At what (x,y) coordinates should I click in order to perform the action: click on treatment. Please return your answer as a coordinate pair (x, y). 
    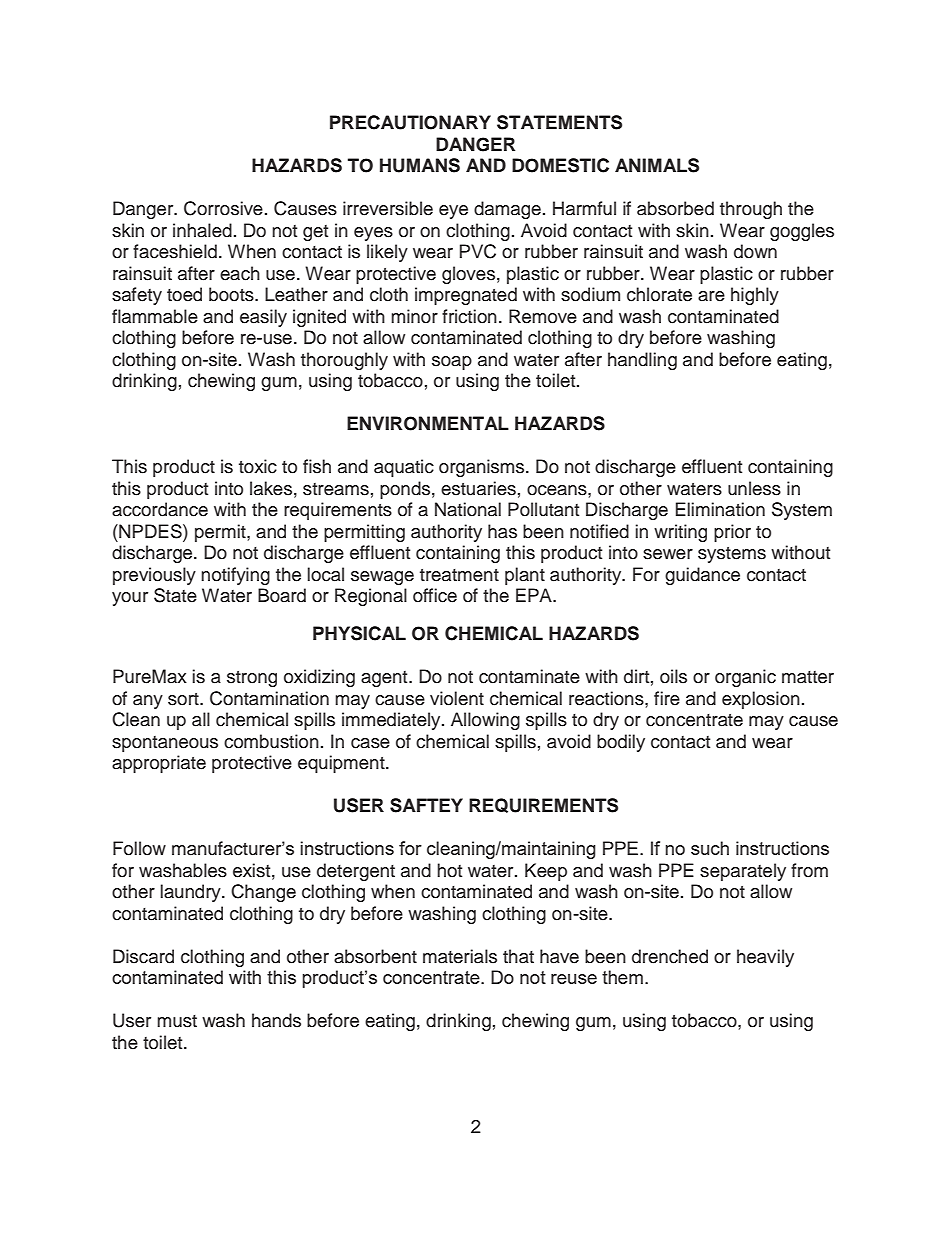
    Looking at the image, I should click on (459, 575).
